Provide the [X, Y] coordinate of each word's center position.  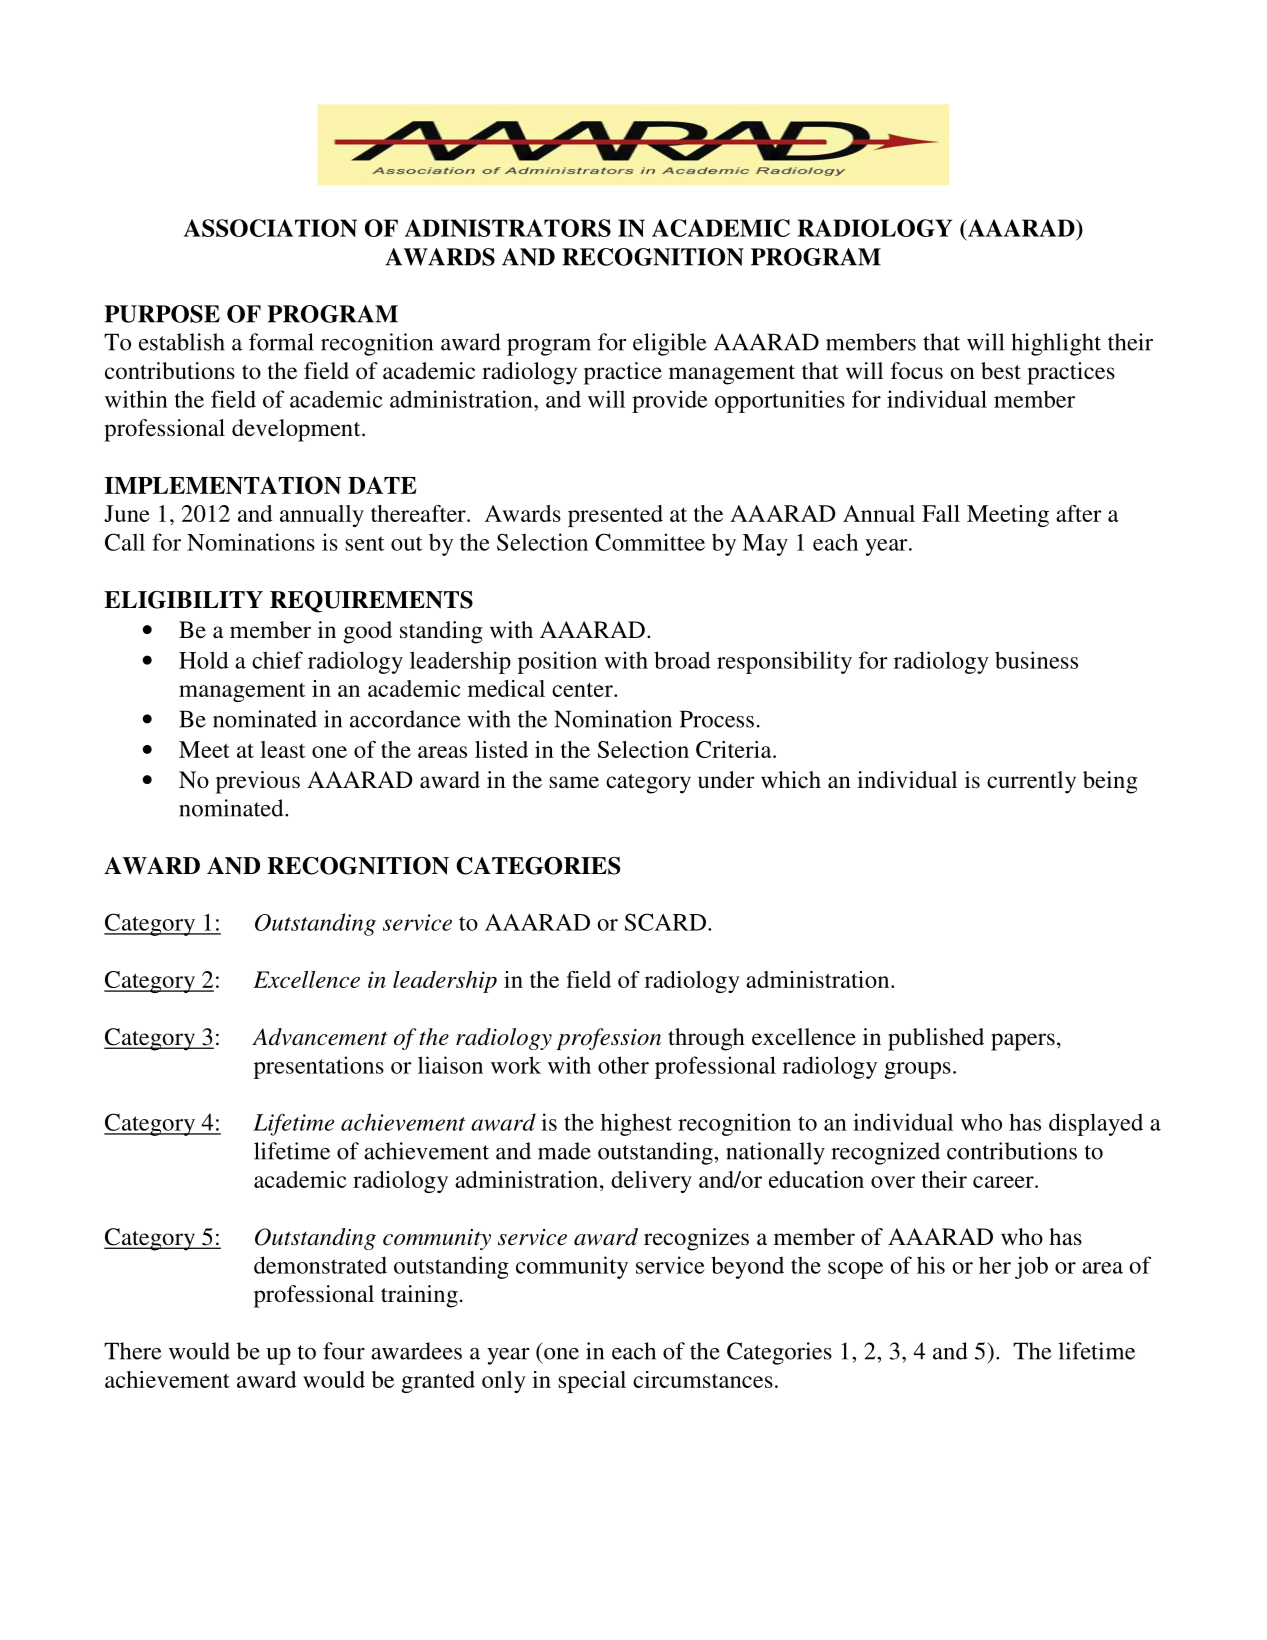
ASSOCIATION [270, 228]
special [592, 1382]
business [1036, 660]
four [344, 1351]
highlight [1056, 344]
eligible [670, 344]
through [706, 1039]
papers [1023, 1042]
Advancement [319, 1037]
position [557, 662]
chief [277, 660]
